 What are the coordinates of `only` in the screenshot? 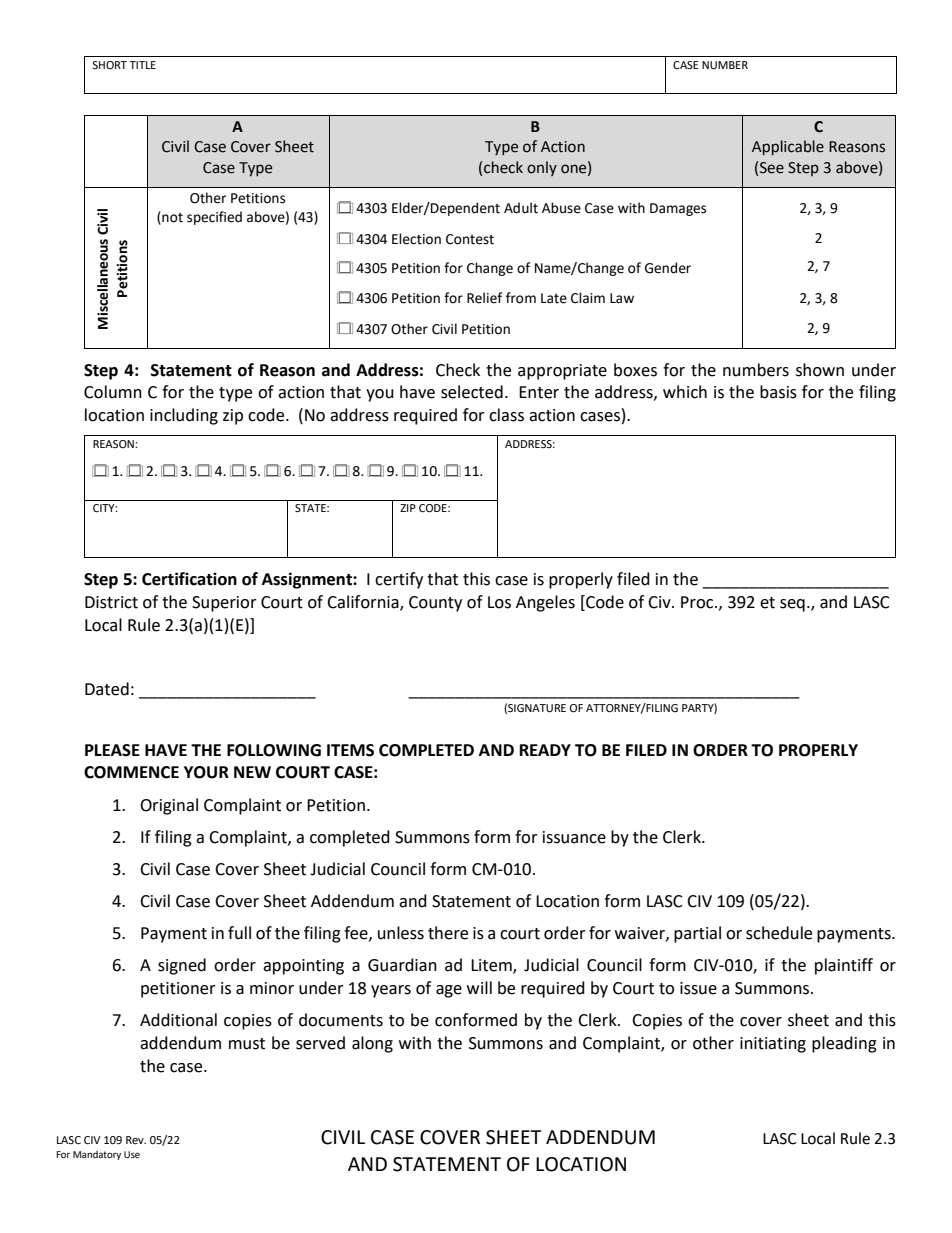 It's located at (542, 168).
